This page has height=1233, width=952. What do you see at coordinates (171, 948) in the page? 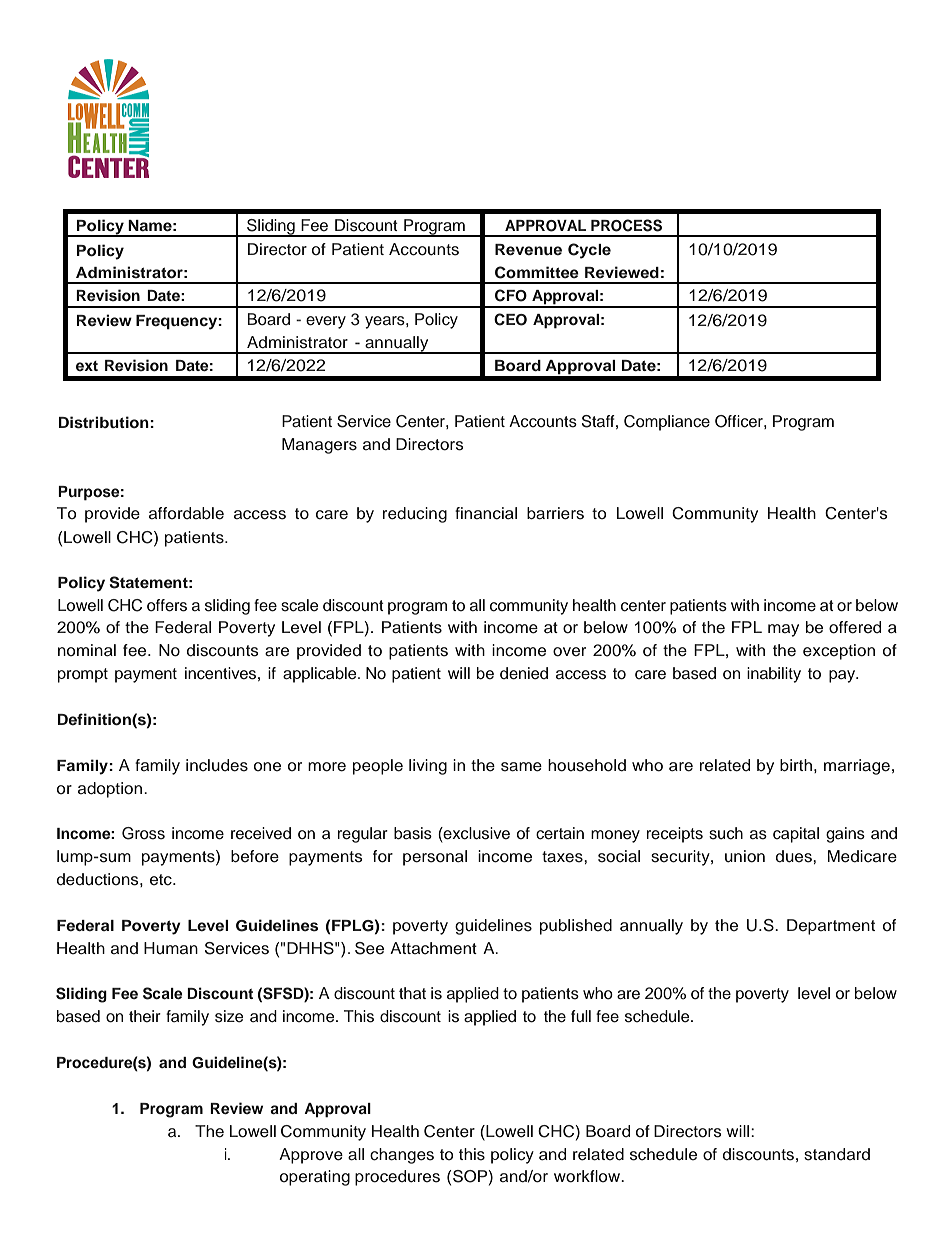
I see `Human` at bounding box center [171, 948].
